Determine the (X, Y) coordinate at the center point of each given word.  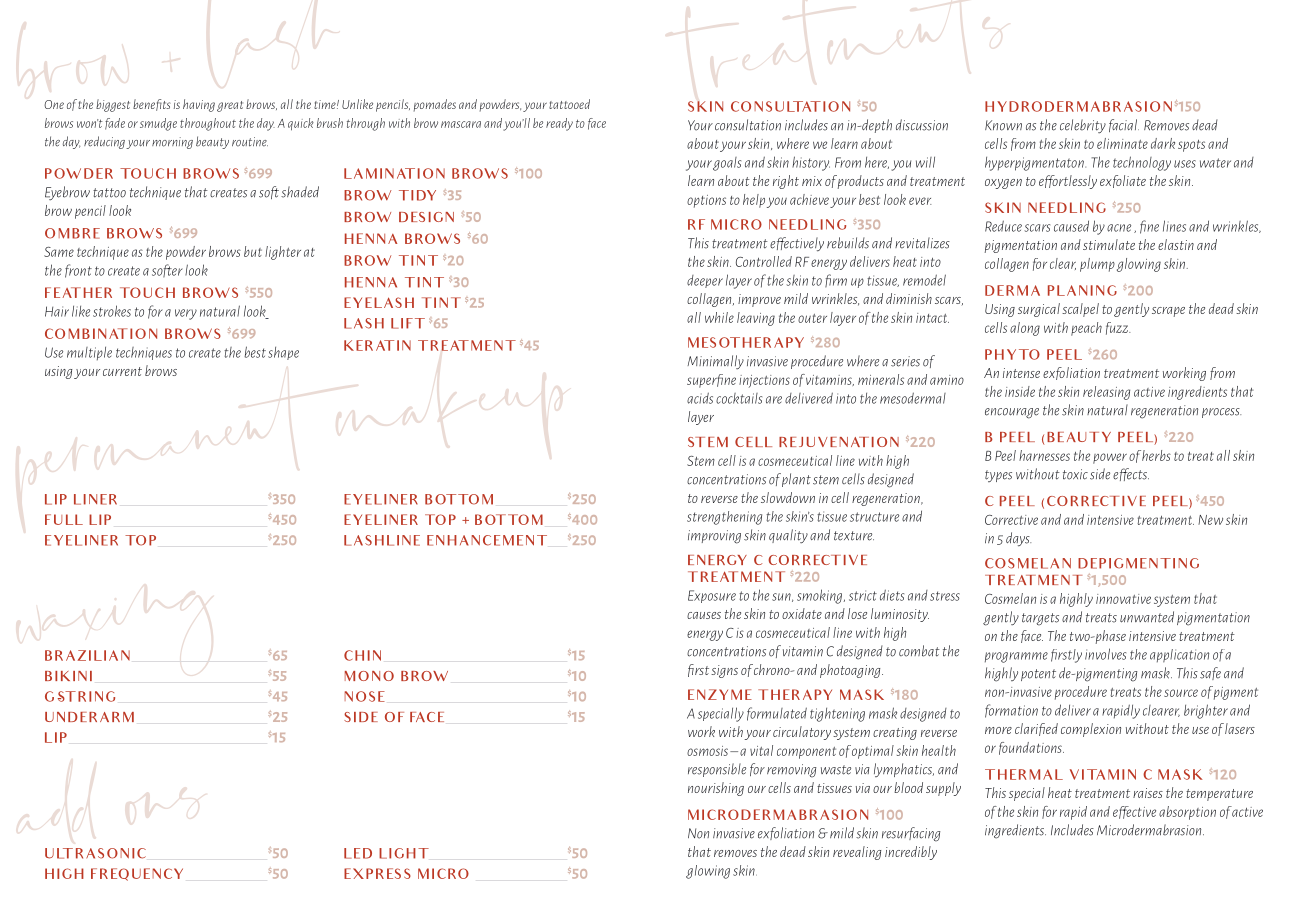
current (122, 371)
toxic (1075, 474)
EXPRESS (377, 873)
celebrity (1083, 126)
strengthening (724, 518)
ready (559, 124)
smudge (158, 124)
